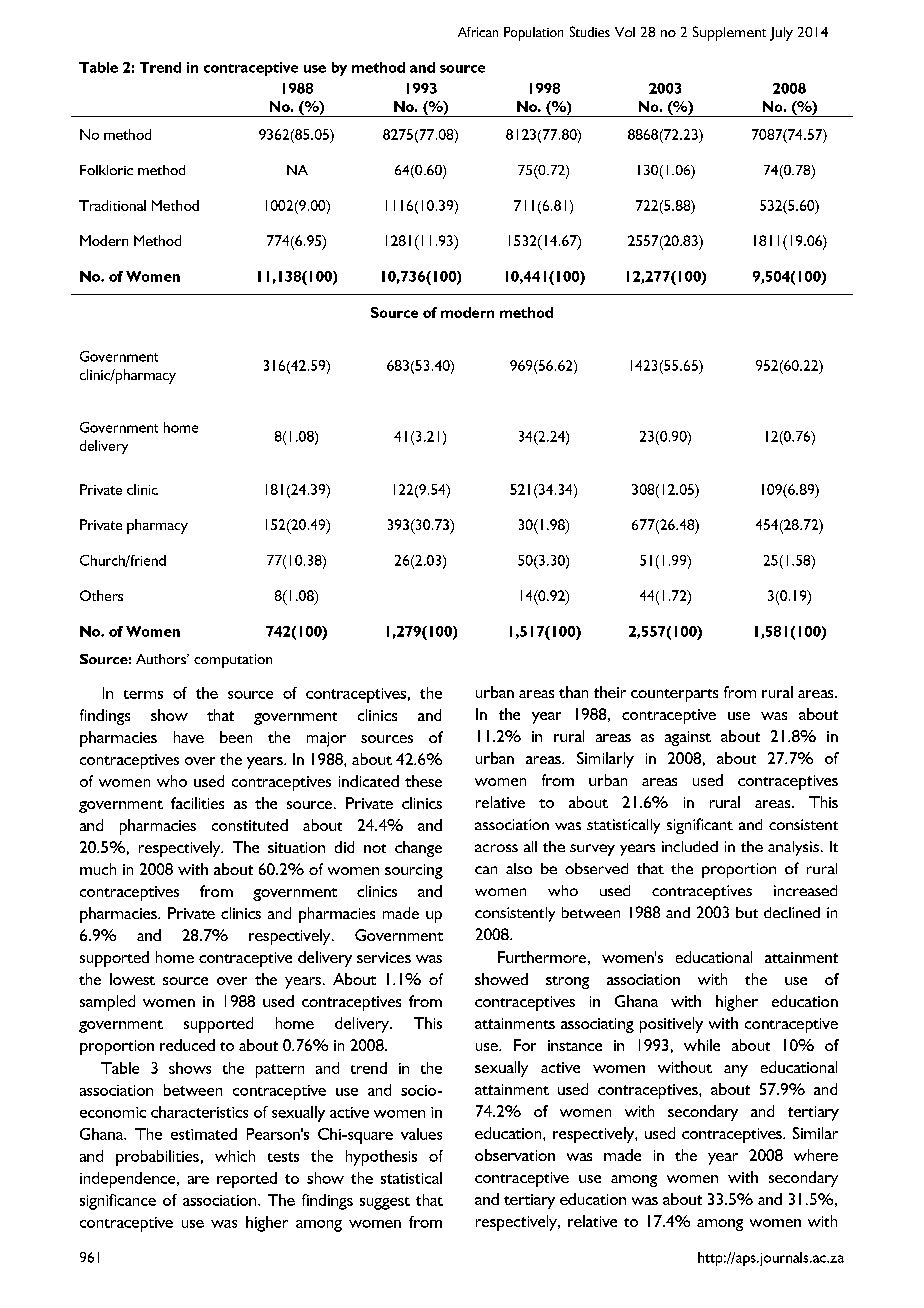  I want to click on these, so click(423, 781).
